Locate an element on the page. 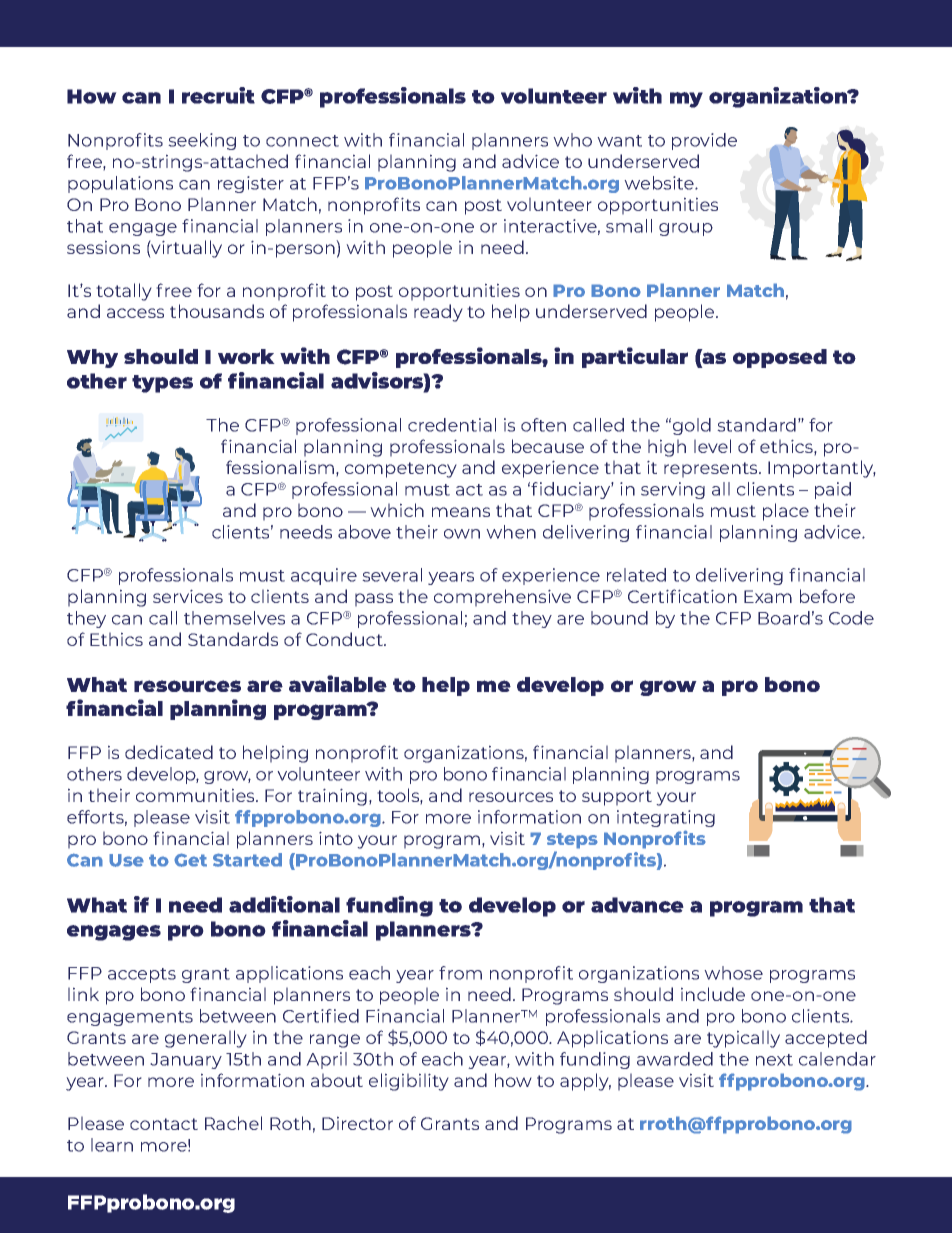 The height and width of the page is (1233, 952). integrating is located at coordinates (666, 818).
